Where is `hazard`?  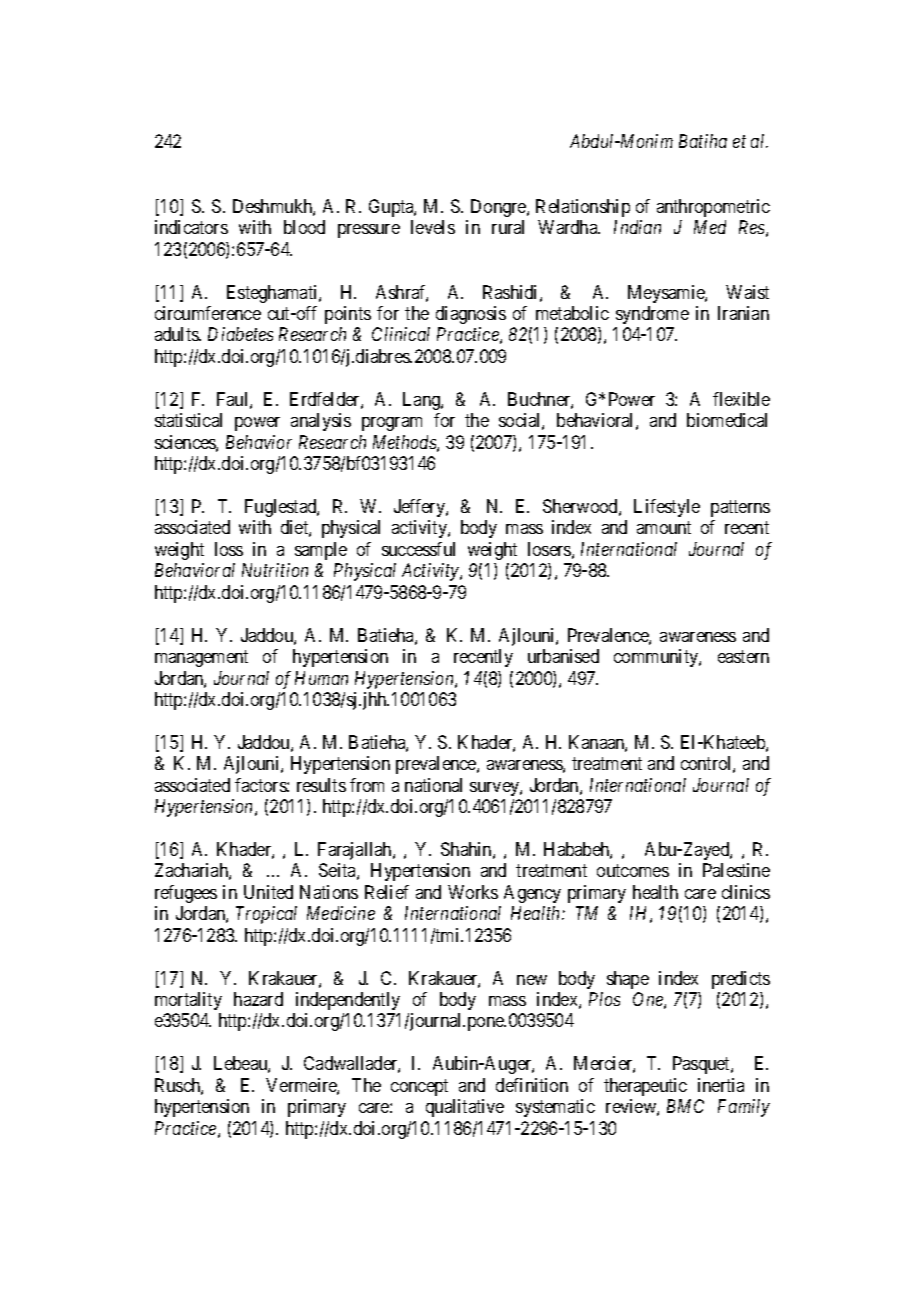
hazard is located at coordinates (258, 999).
